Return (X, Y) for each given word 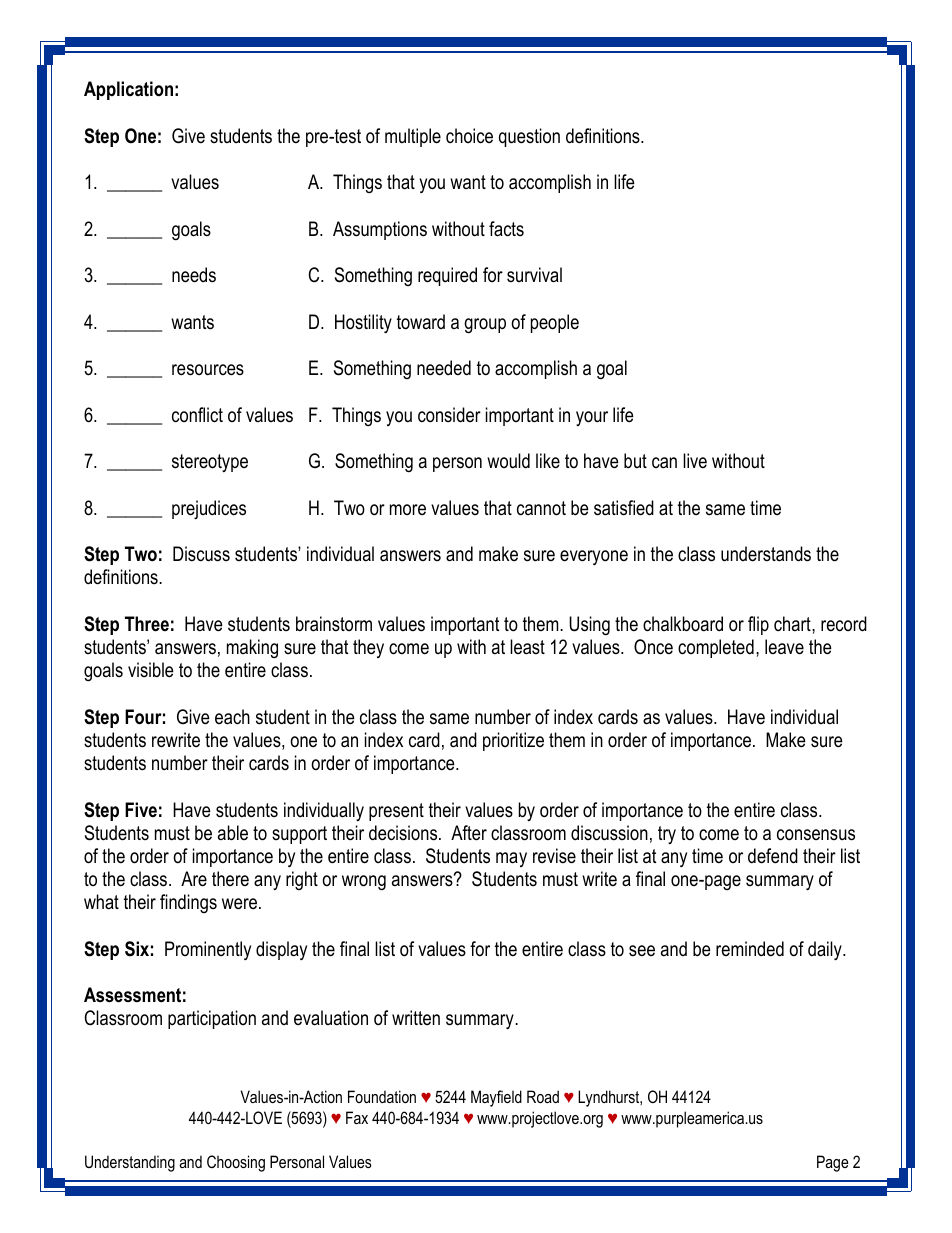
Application (128, 90)
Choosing (236, 1163)
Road (543, 1096)
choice (469, 136)
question (529, 137)
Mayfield (496, 1098)
